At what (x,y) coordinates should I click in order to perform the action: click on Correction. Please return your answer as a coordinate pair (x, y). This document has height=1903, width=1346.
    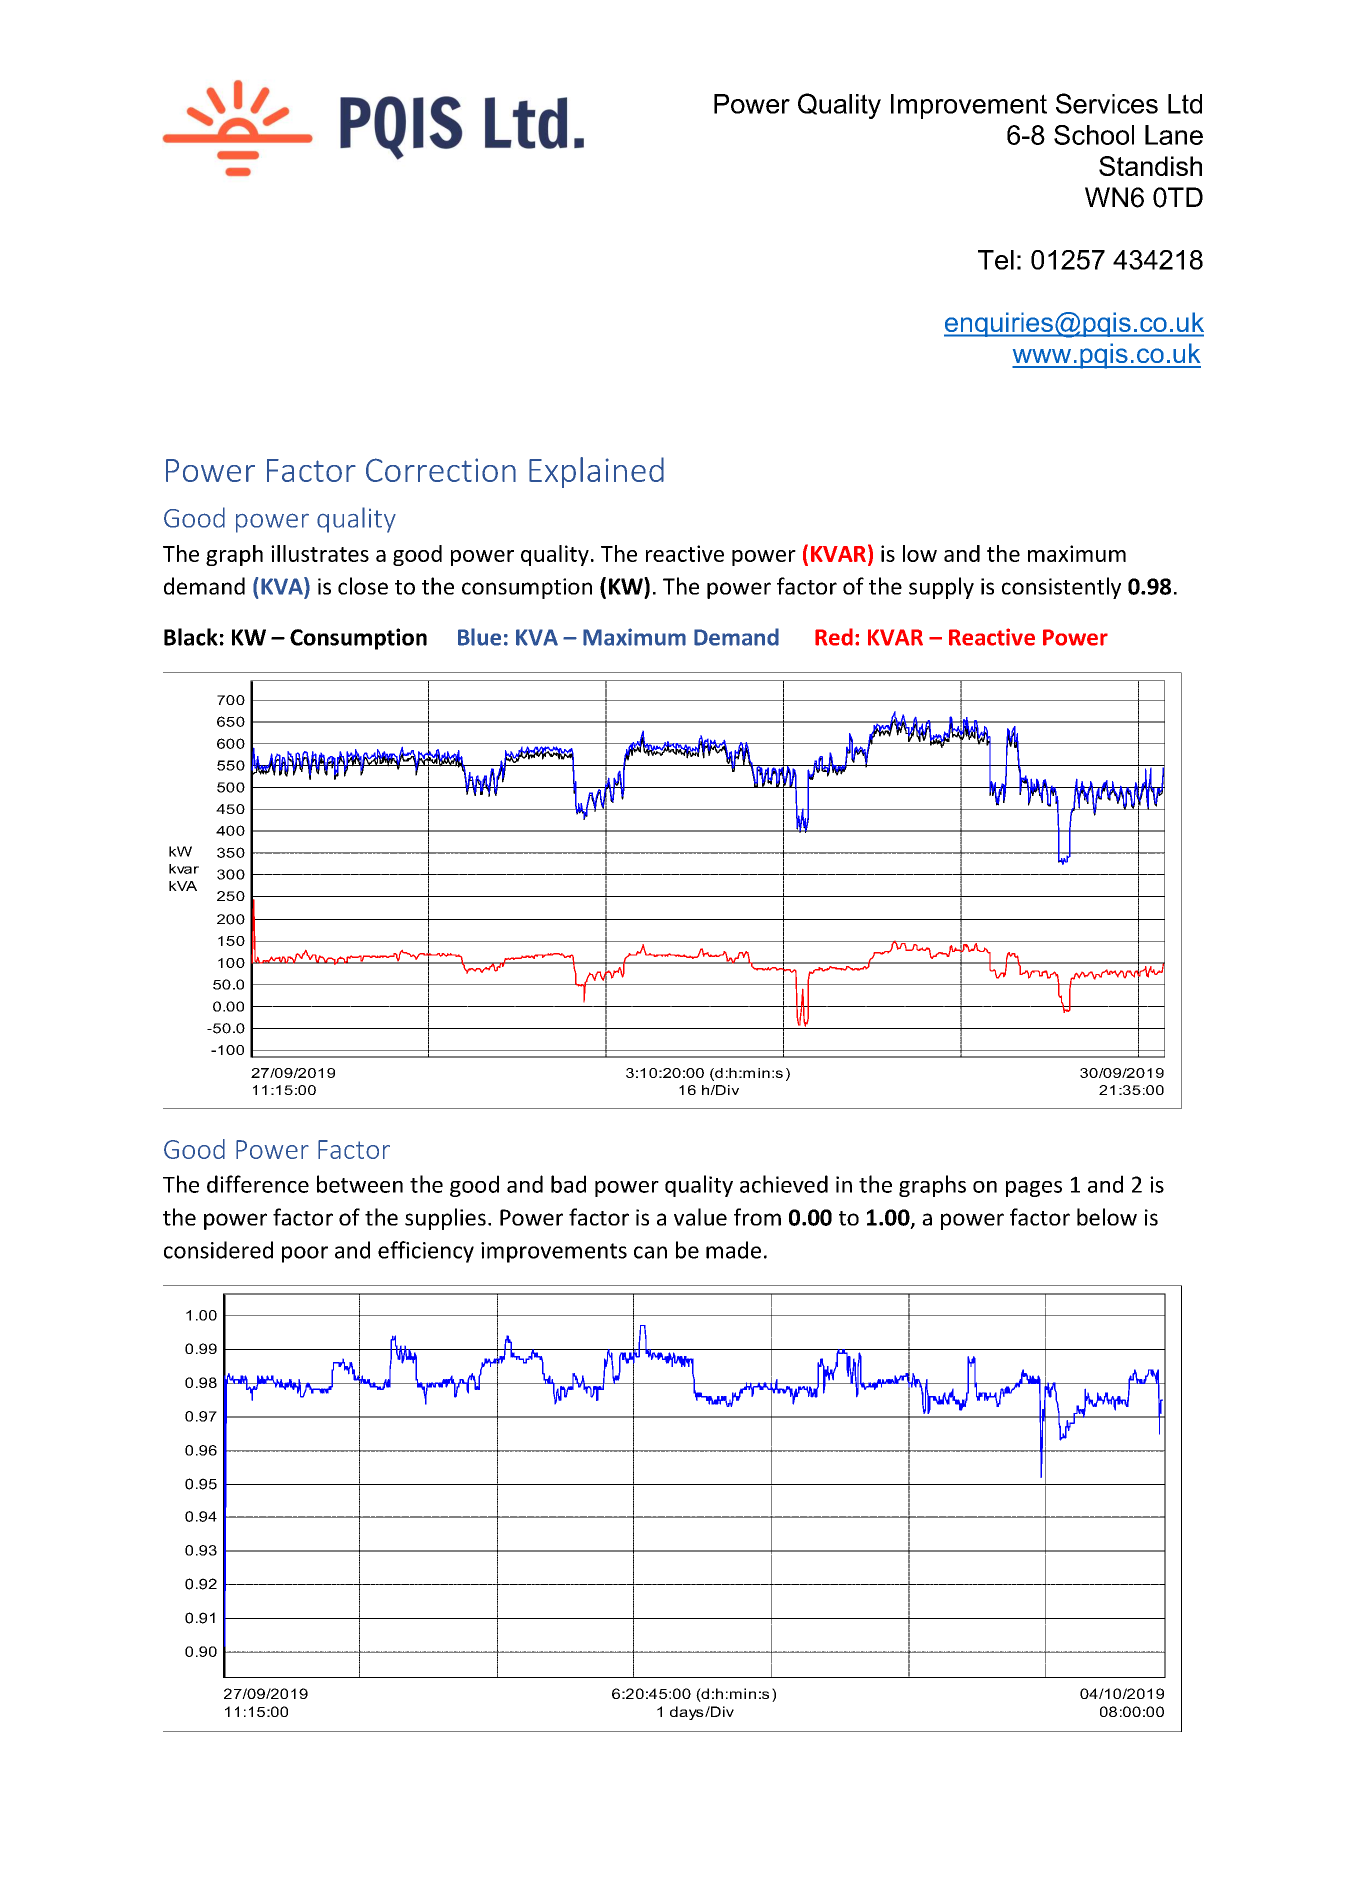
    Looking at the image, I should click on (441, 470).
